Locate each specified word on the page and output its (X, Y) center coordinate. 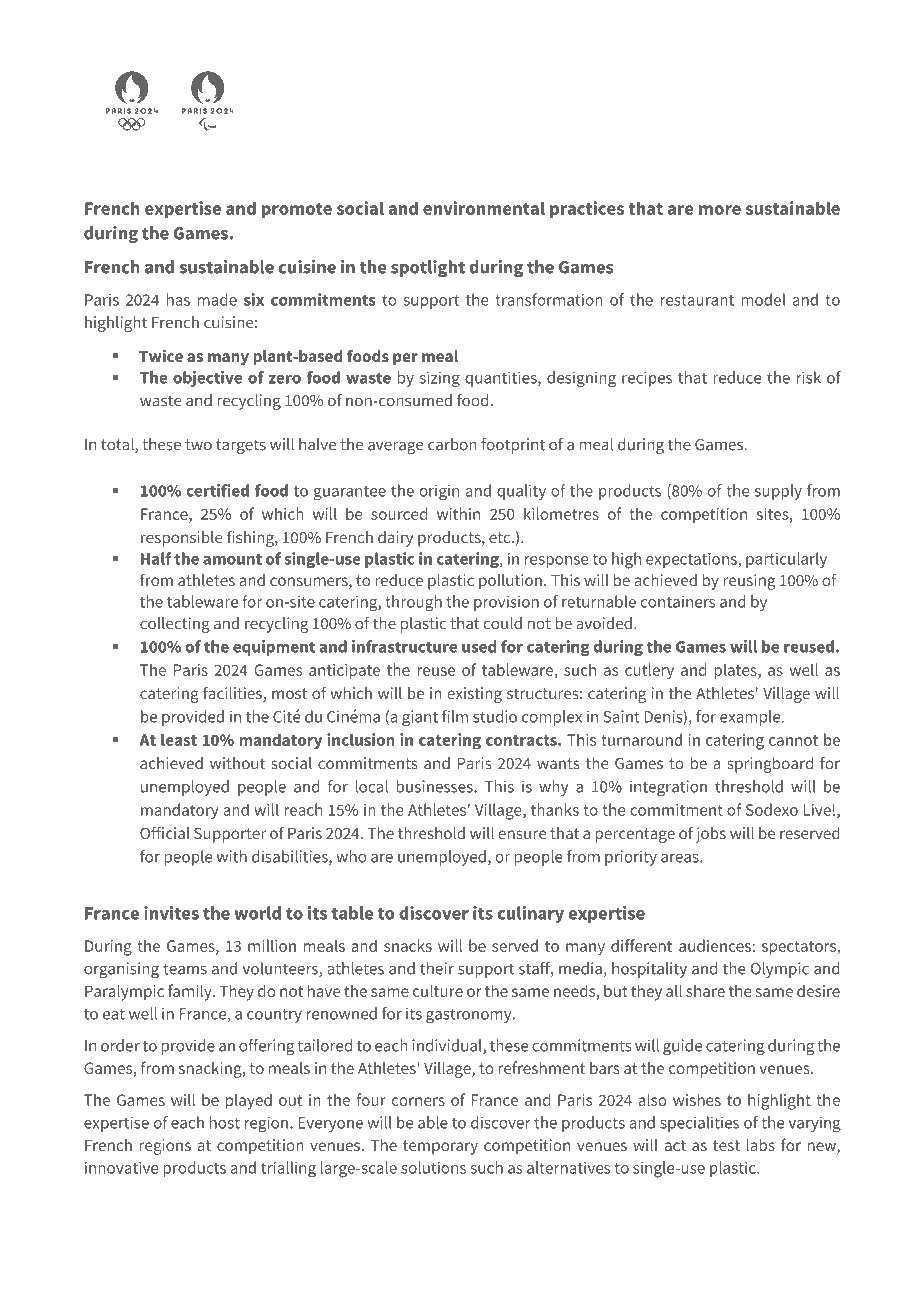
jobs (711, 835)
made (217, 299)
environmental (484, 208)
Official (165, 832)
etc (501, 538)
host (225, 1122)
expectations (692, 560)
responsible (182, 539)
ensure (522, 834)
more (720, 210)
